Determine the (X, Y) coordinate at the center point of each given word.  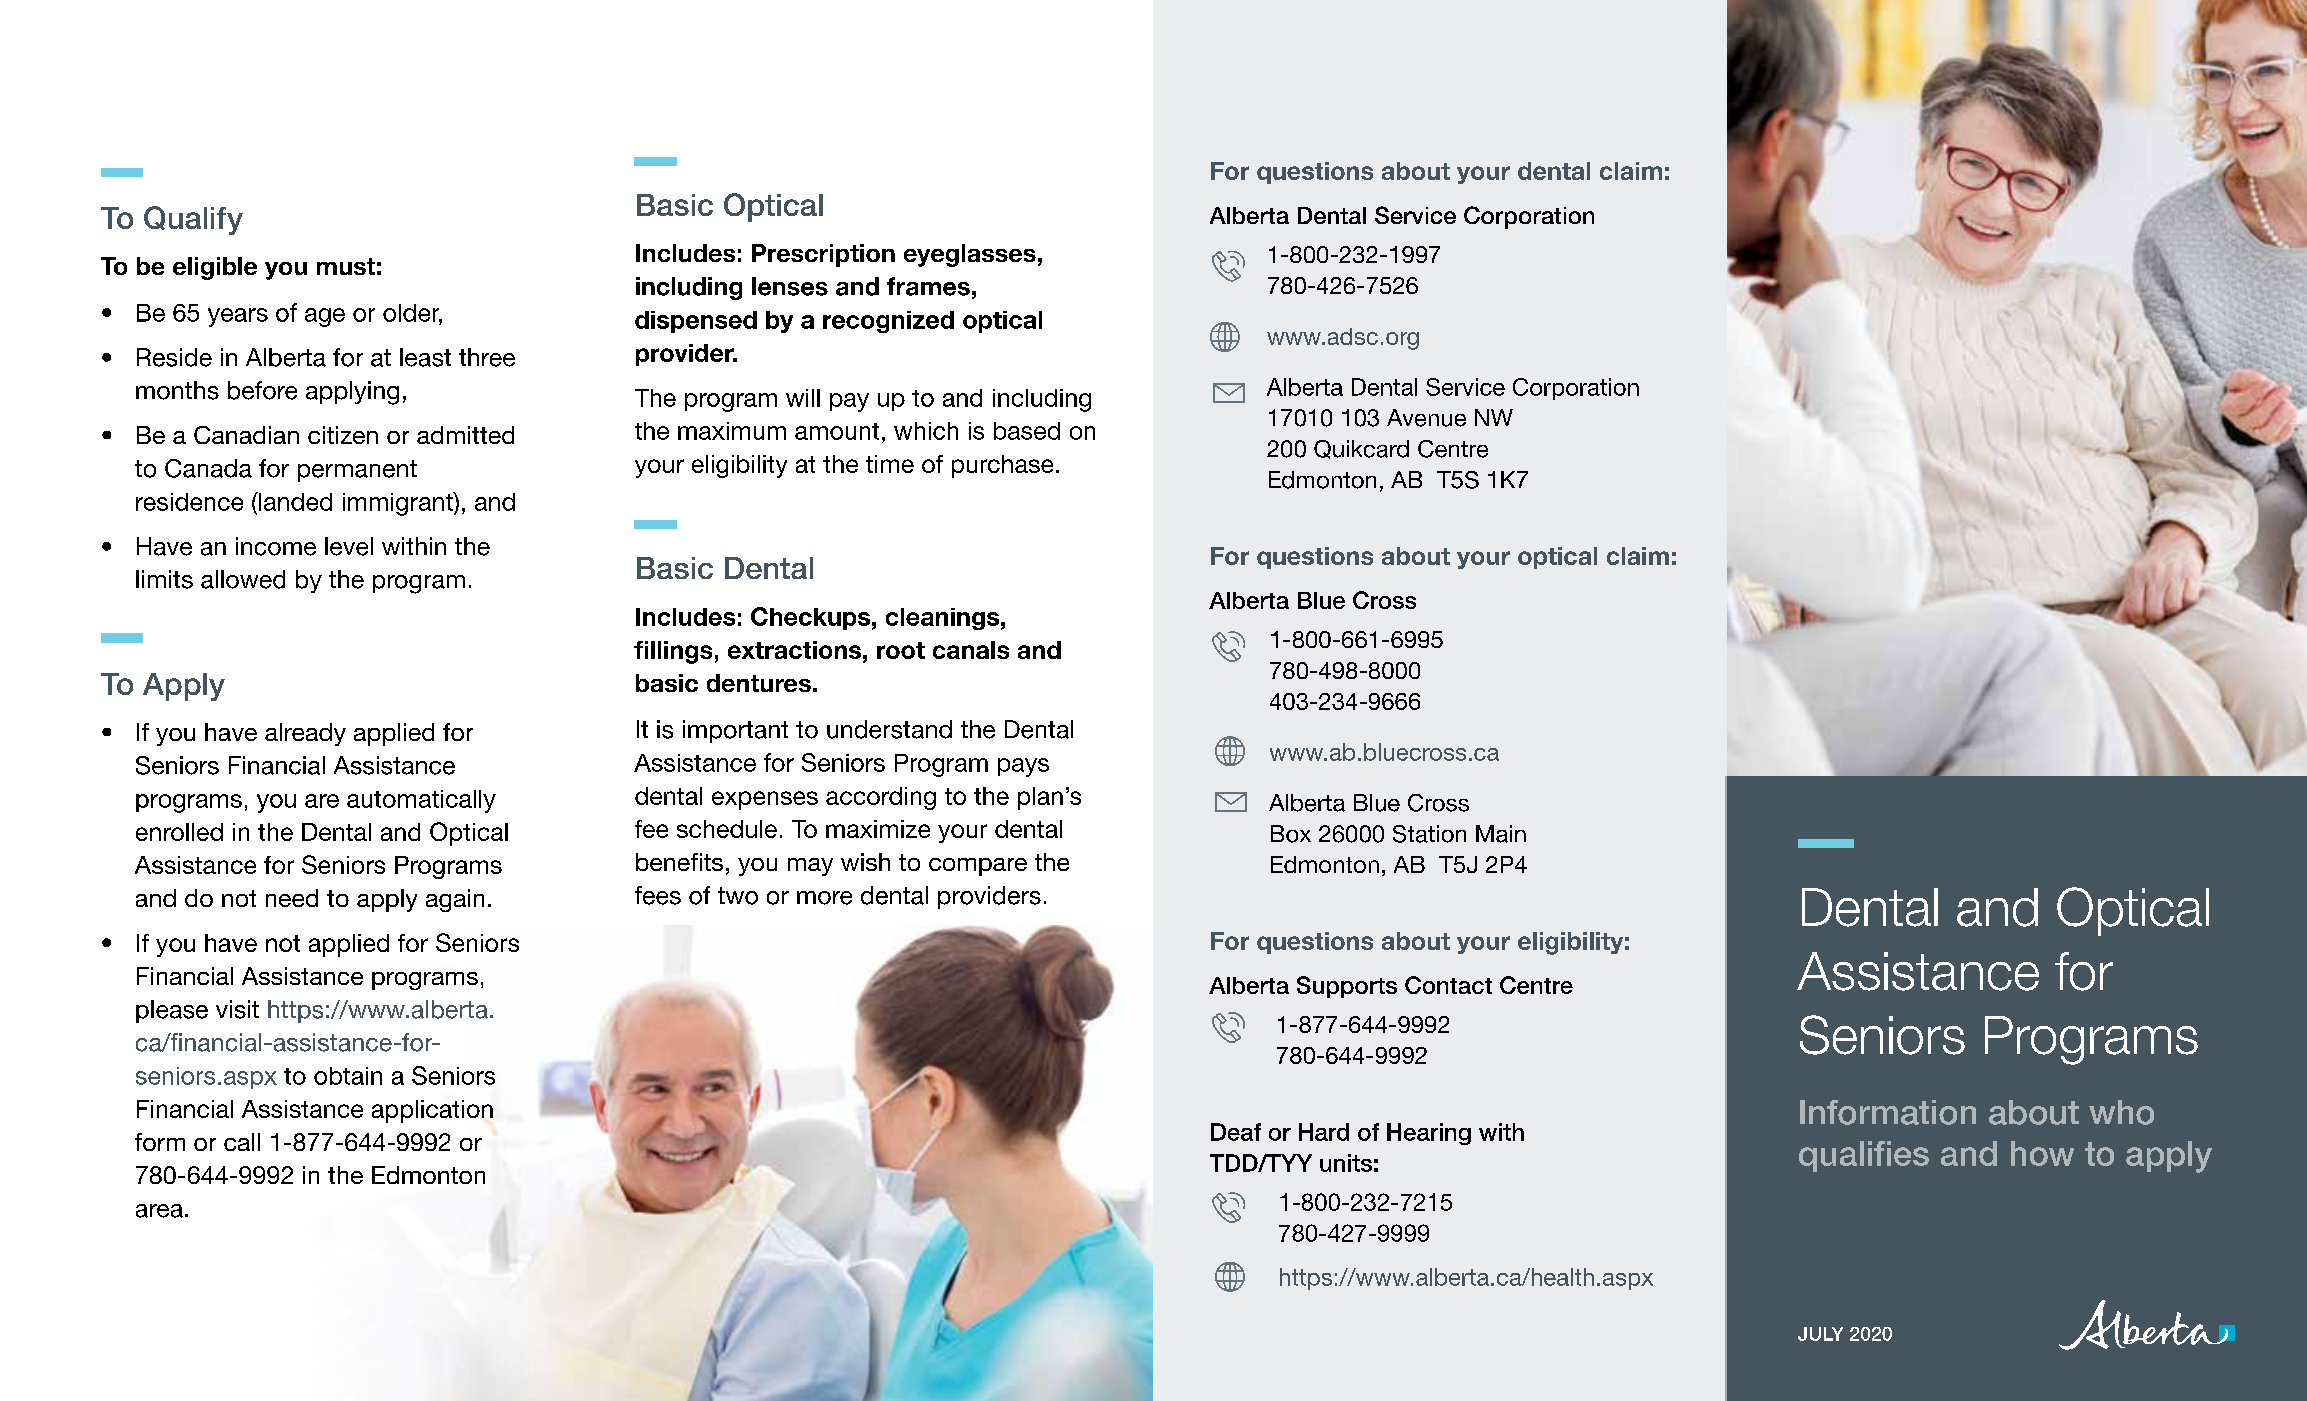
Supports (1347, 987)
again (455, 900)
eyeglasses (970, 255)
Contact (1448, 985)
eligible (215, 268)
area (159, 1211)
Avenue (1426, 418)
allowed (243, 579)
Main (1501, 834)
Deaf (1236, 1132)
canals (971, 650)
